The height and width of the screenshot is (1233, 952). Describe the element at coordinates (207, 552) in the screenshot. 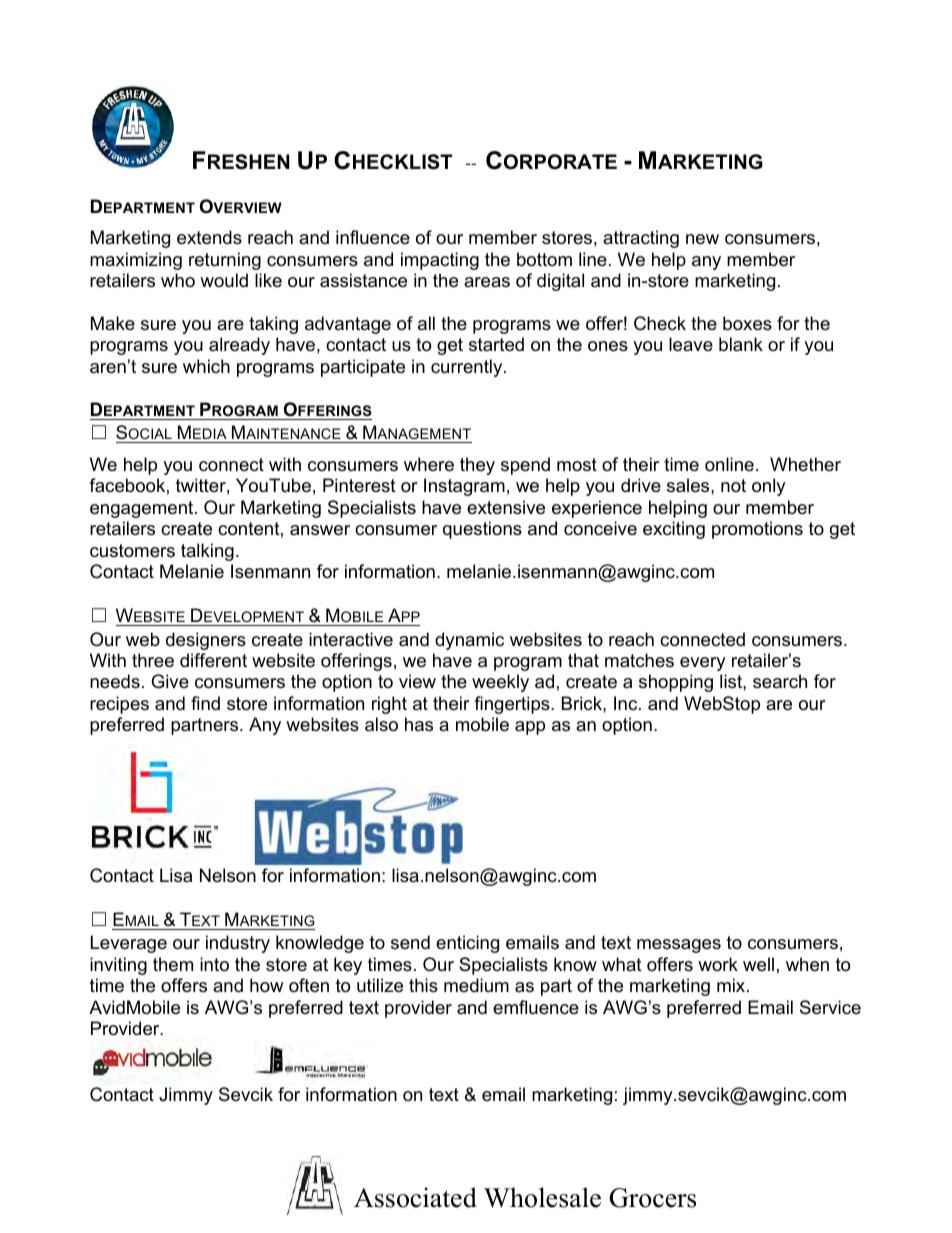

I see `talking` at that location.
